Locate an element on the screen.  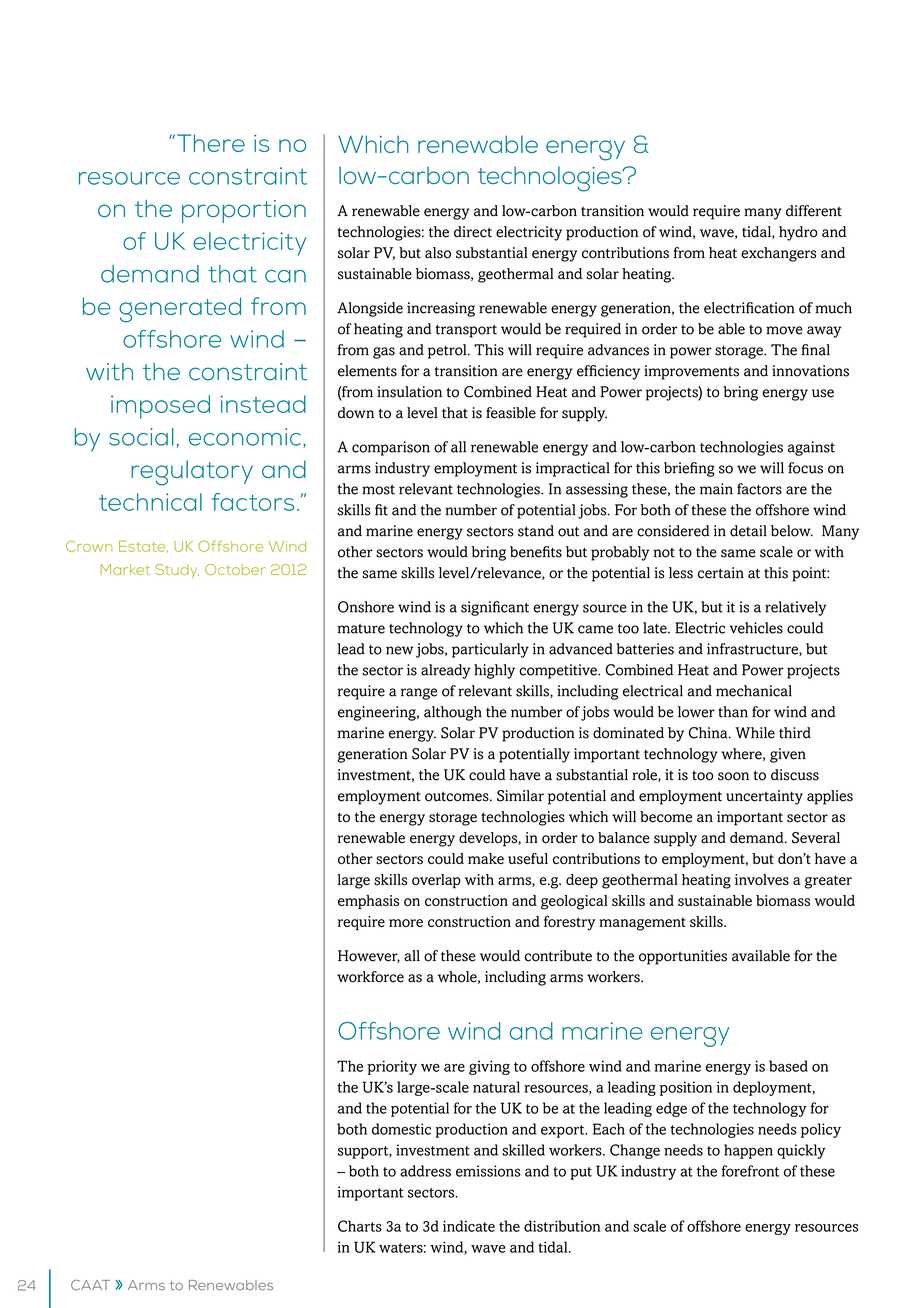
improvements is located at coordinates (691, 372).
